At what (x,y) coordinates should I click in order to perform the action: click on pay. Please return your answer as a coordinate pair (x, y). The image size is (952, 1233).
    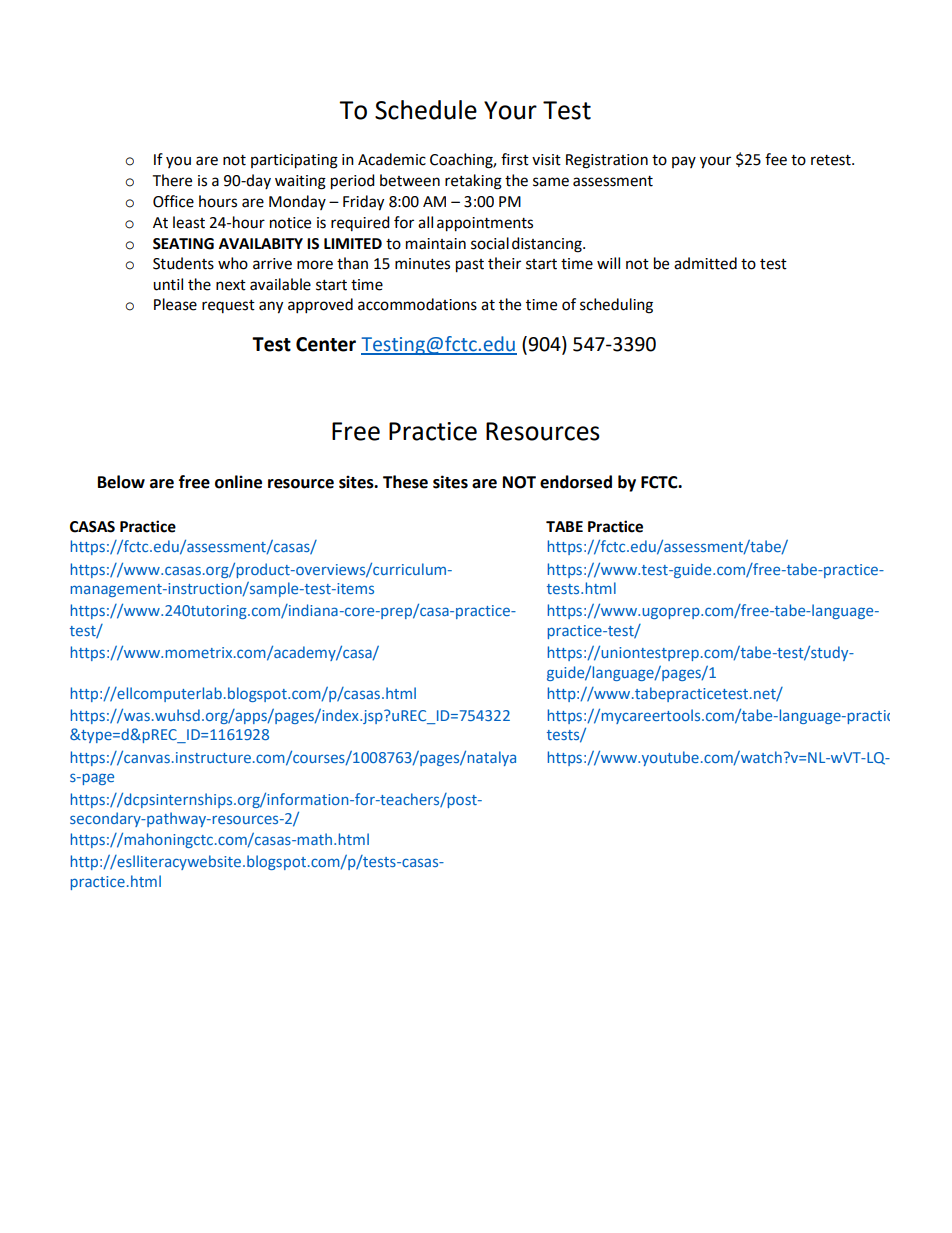
    Looking at the image, I should click on (684, 162).
